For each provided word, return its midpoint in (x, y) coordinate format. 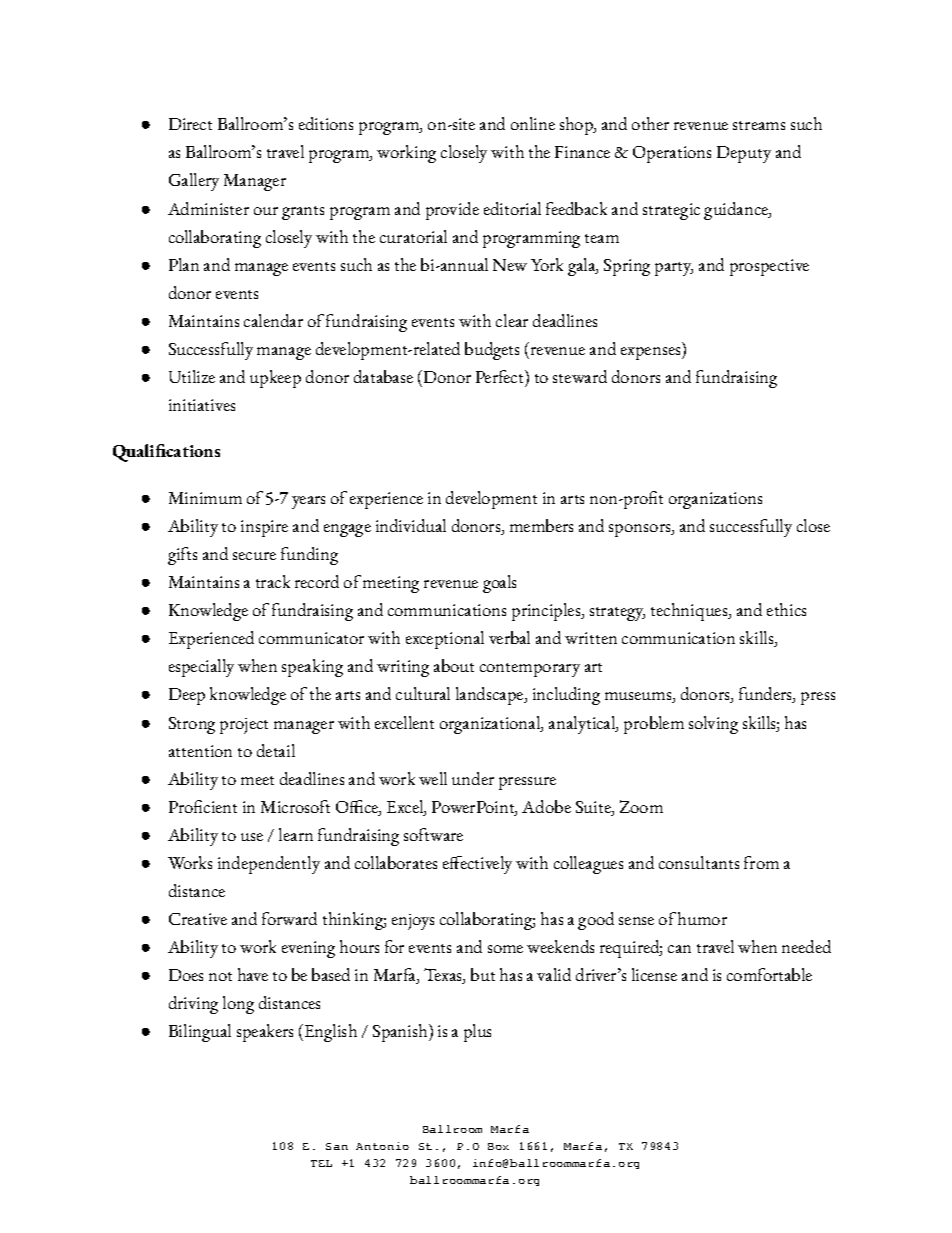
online (533, 123)
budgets (492, 351)
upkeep (275, 379)
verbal (509, 637)
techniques (690, 612)
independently (269, 865)
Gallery (194, 182)
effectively (477, 865)
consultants (699, 862)
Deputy (744, 154)
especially (201, 668)
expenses (652, 353)
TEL (321, 1163)
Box (498, 1146)
